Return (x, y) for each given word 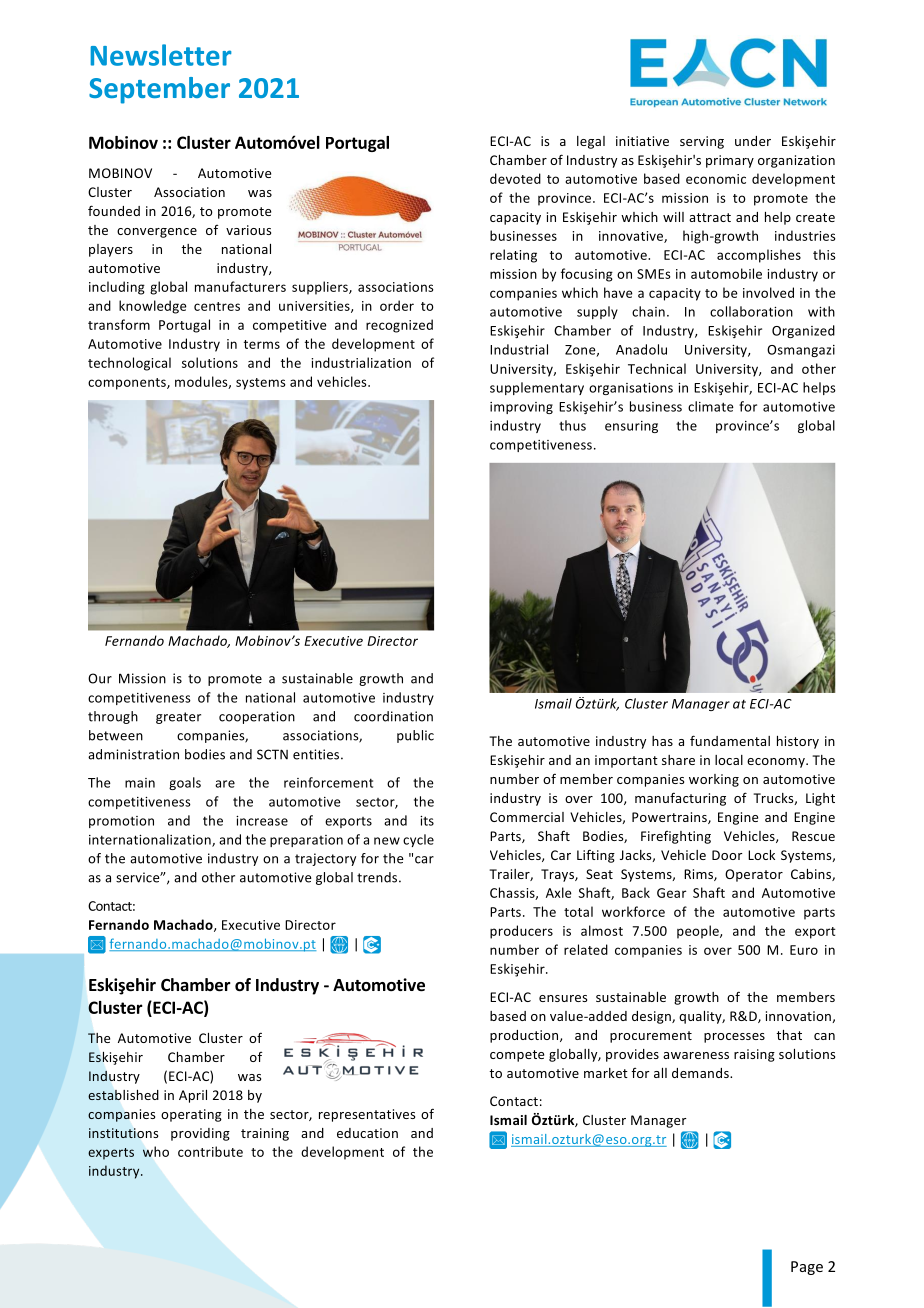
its (427, 821)
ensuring (631, 427)
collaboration (751, 311)
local (729, 760)
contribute (210, 1151)
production (525, 1036)
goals (185, 783)
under (753, 141)
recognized (399, 326)
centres (217, 306)
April (193, 1096)
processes (734, 1038)
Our (100, 678)
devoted (515, 178)
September (159, 90)
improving (521, 408)
